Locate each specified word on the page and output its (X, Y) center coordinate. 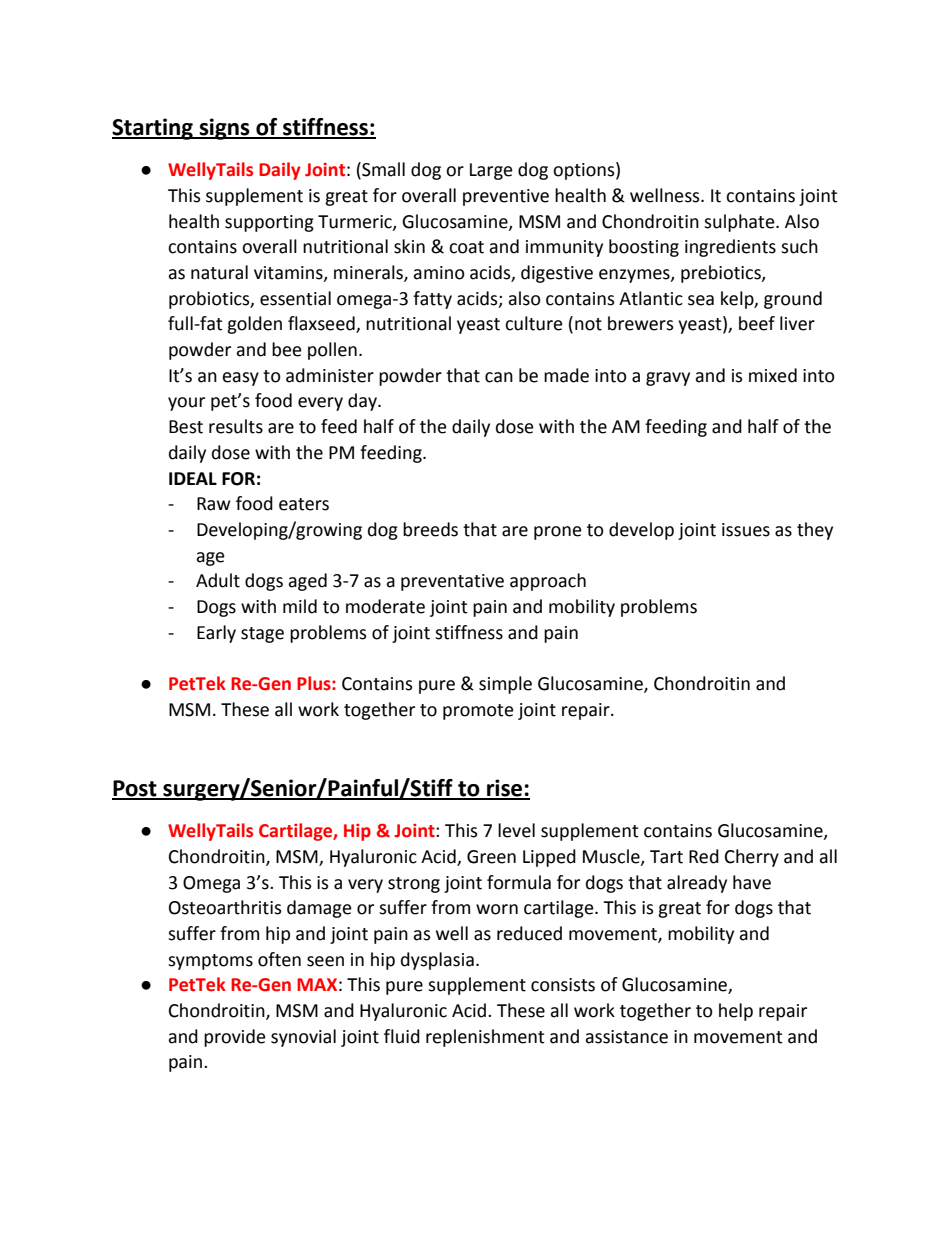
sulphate (740, 223)
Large (491, 171)
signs (224, 129)
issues (746, 530)
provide (235, 1038)
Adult (218, 580)
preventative (452, 582)
